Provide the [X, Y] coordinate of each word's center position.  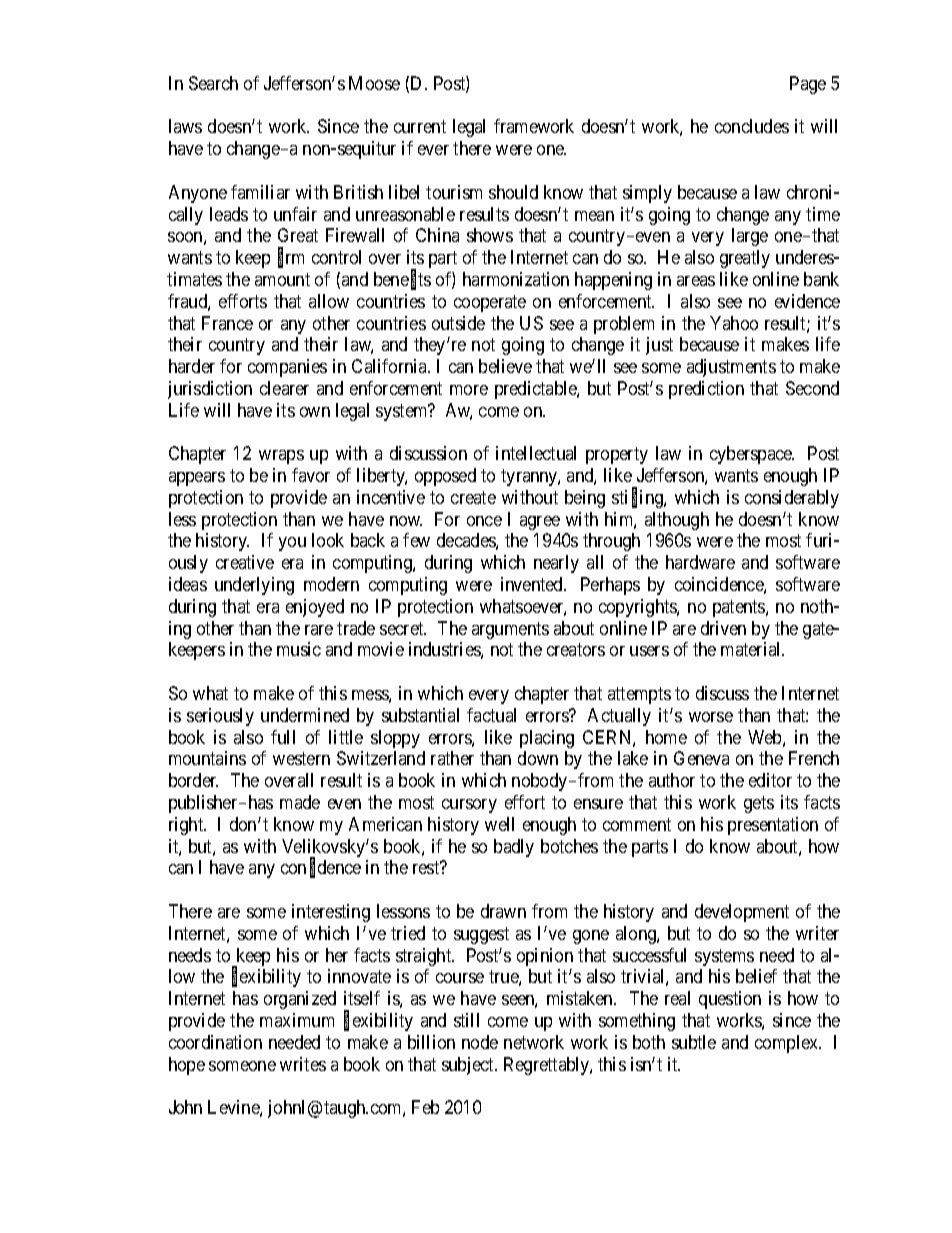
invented [533, 584]
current [420, 127]
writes [303, 1064]
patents [740, 608]
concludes [752, 126]
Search [213, 83]
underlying [254, 586]
